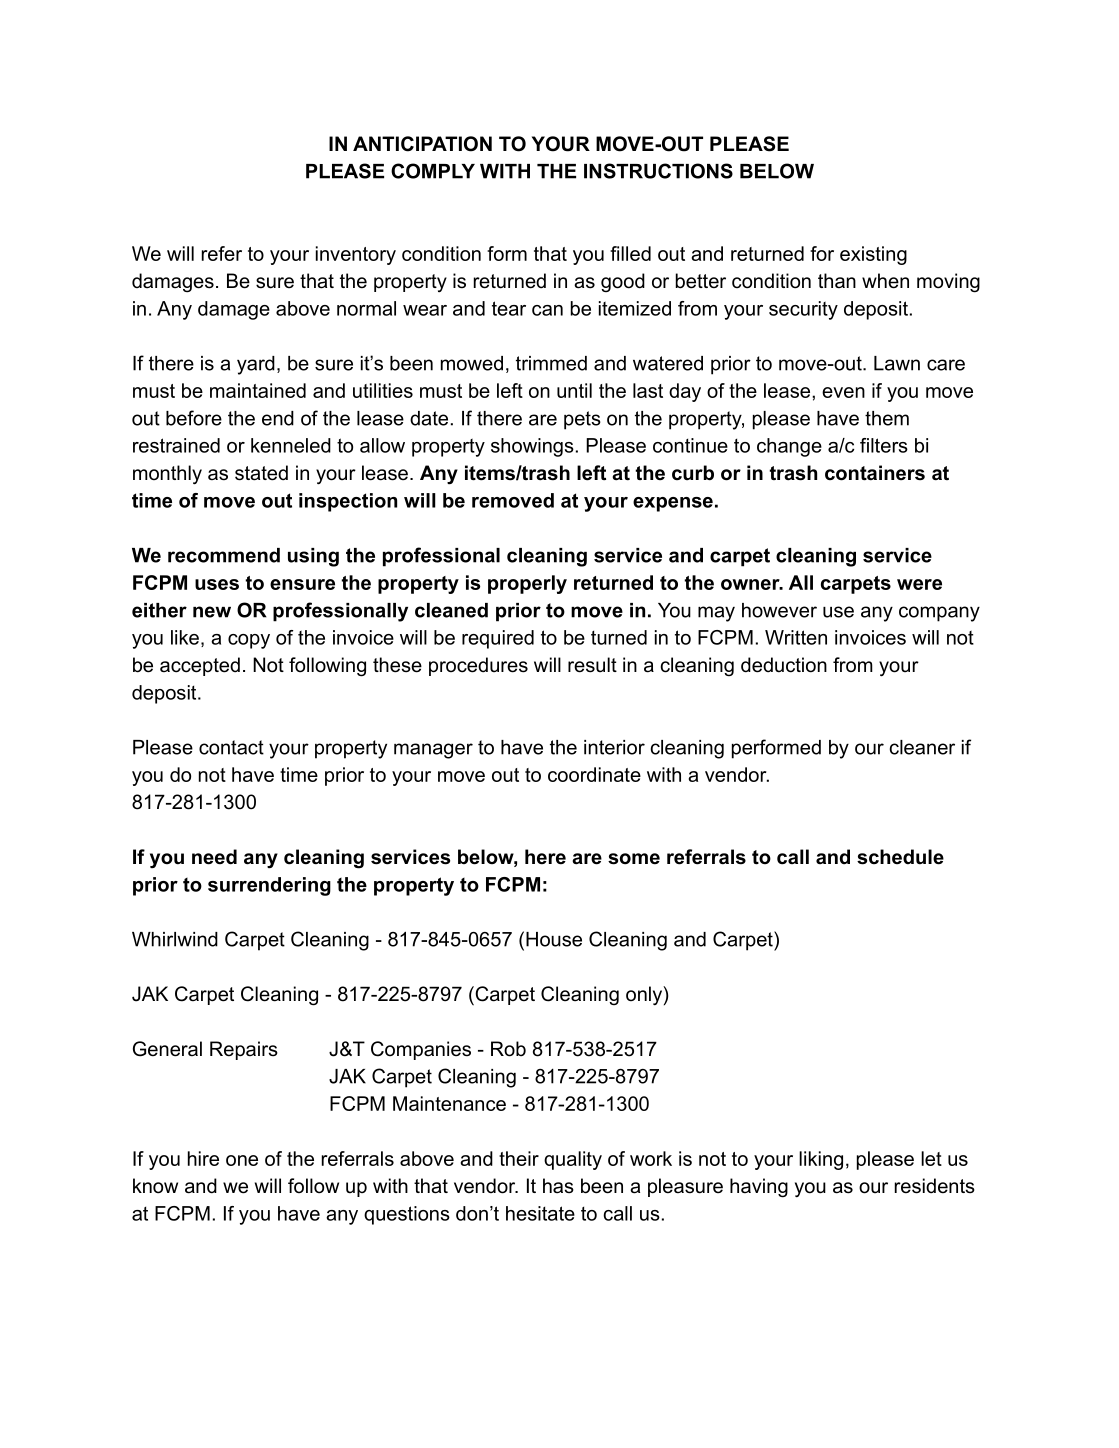  What do you see at coordinates (242, 1160) in the screenshot?
I see `one` at bounding box center [242, 1160].
